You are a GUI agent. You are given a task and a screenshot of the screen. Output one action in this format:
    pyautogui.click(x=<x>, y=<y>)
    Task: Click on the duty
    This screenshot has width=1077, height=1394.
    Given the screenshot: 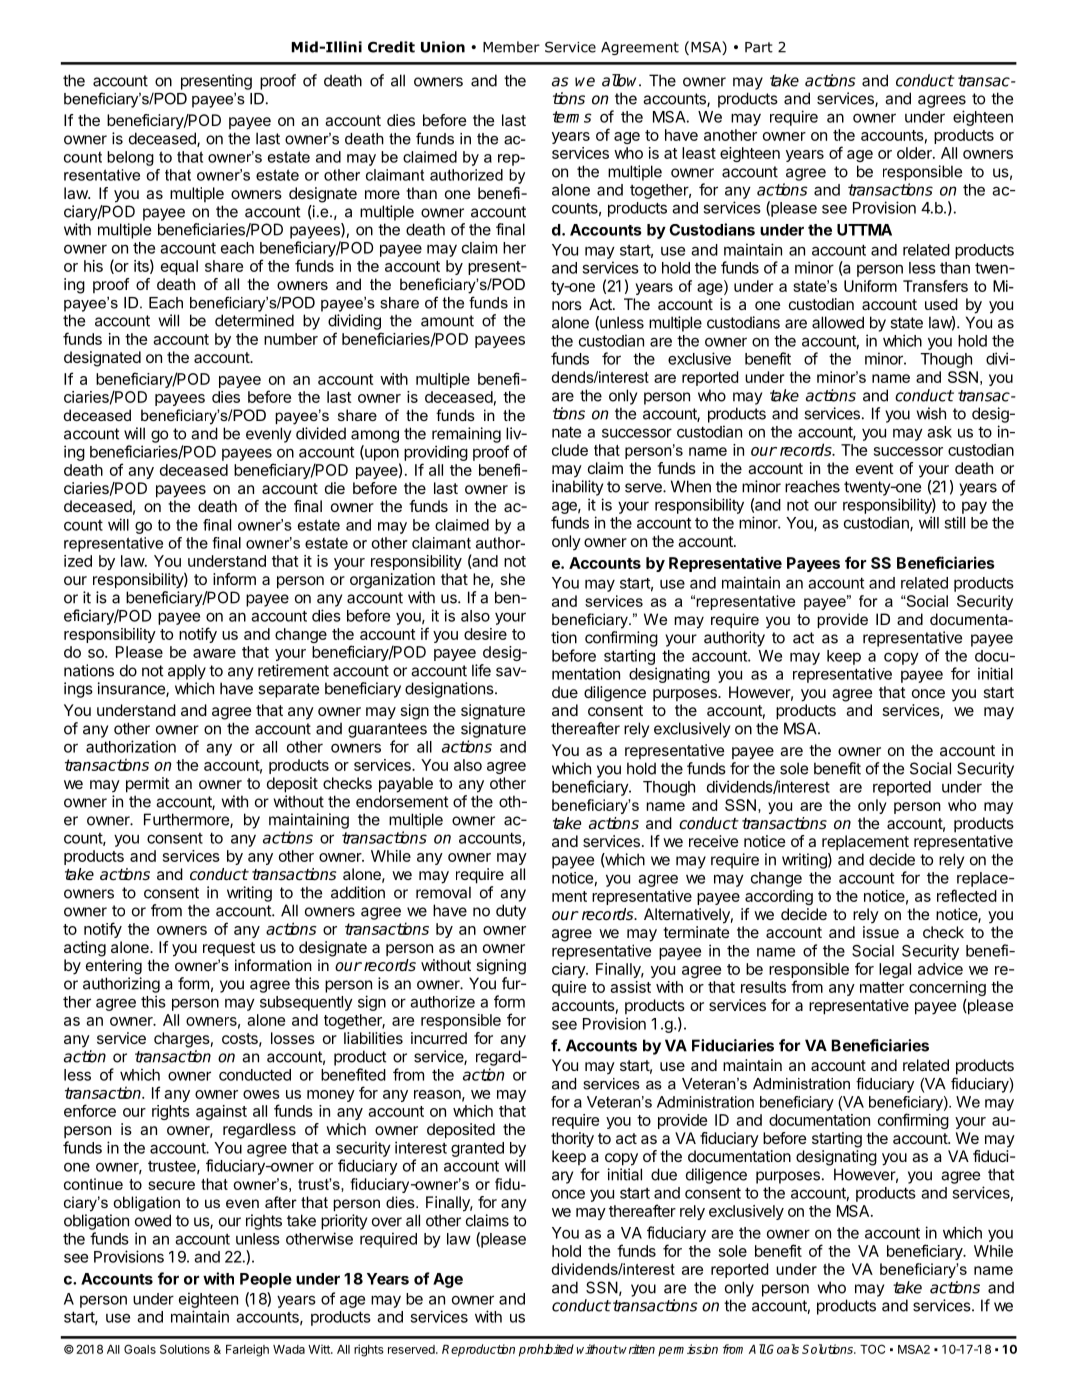 What is the action you would take?
    pyautogui.click(x=511, y=912)
